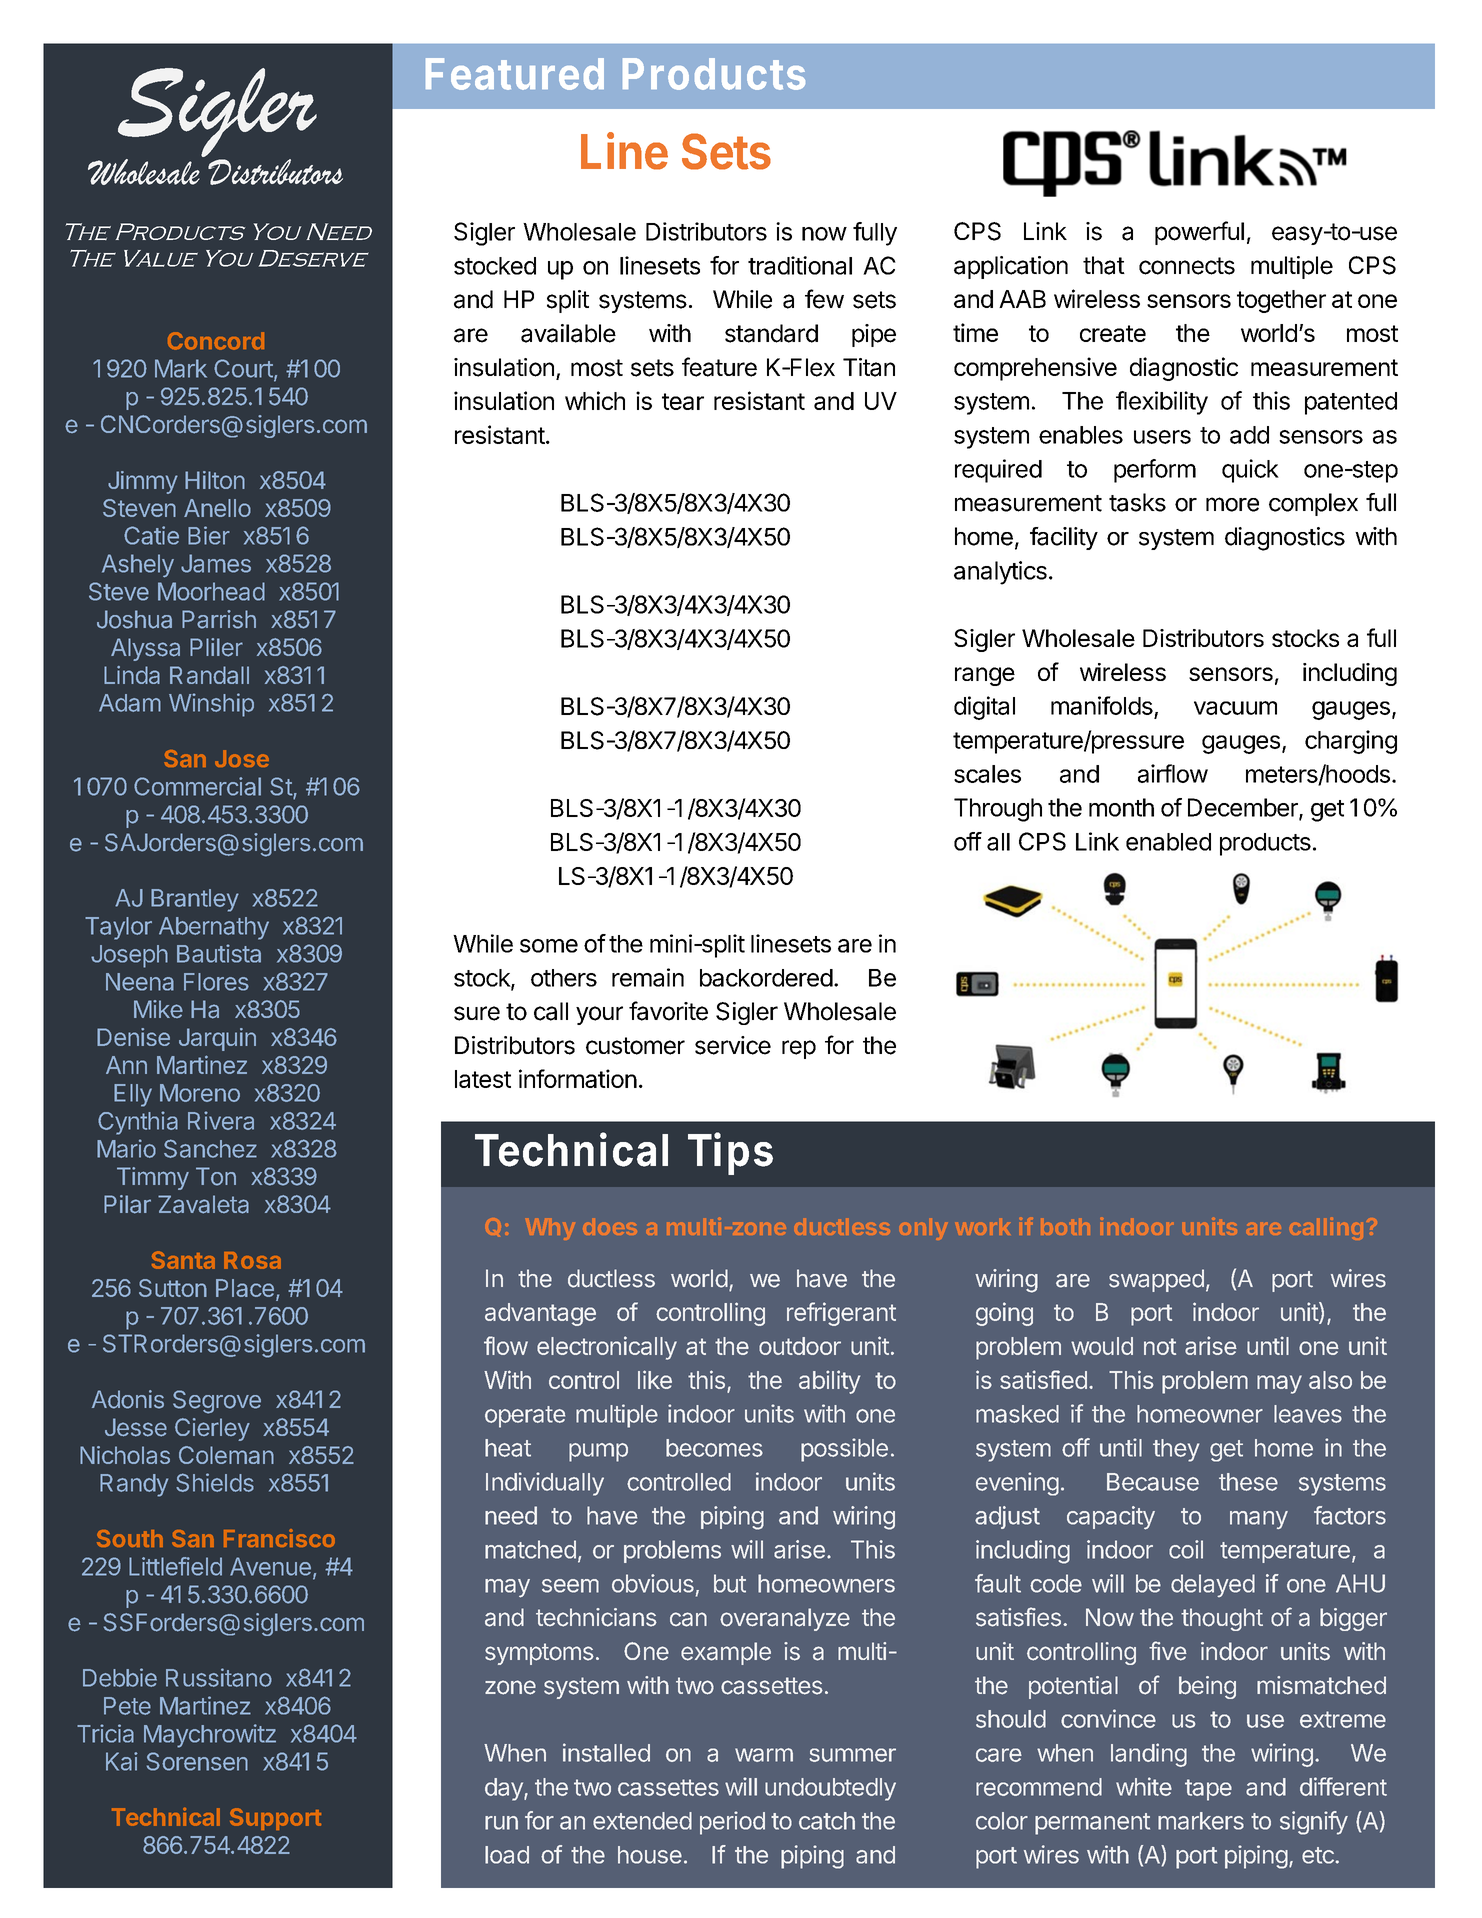  I want to click on period, so click(732, 1823).
